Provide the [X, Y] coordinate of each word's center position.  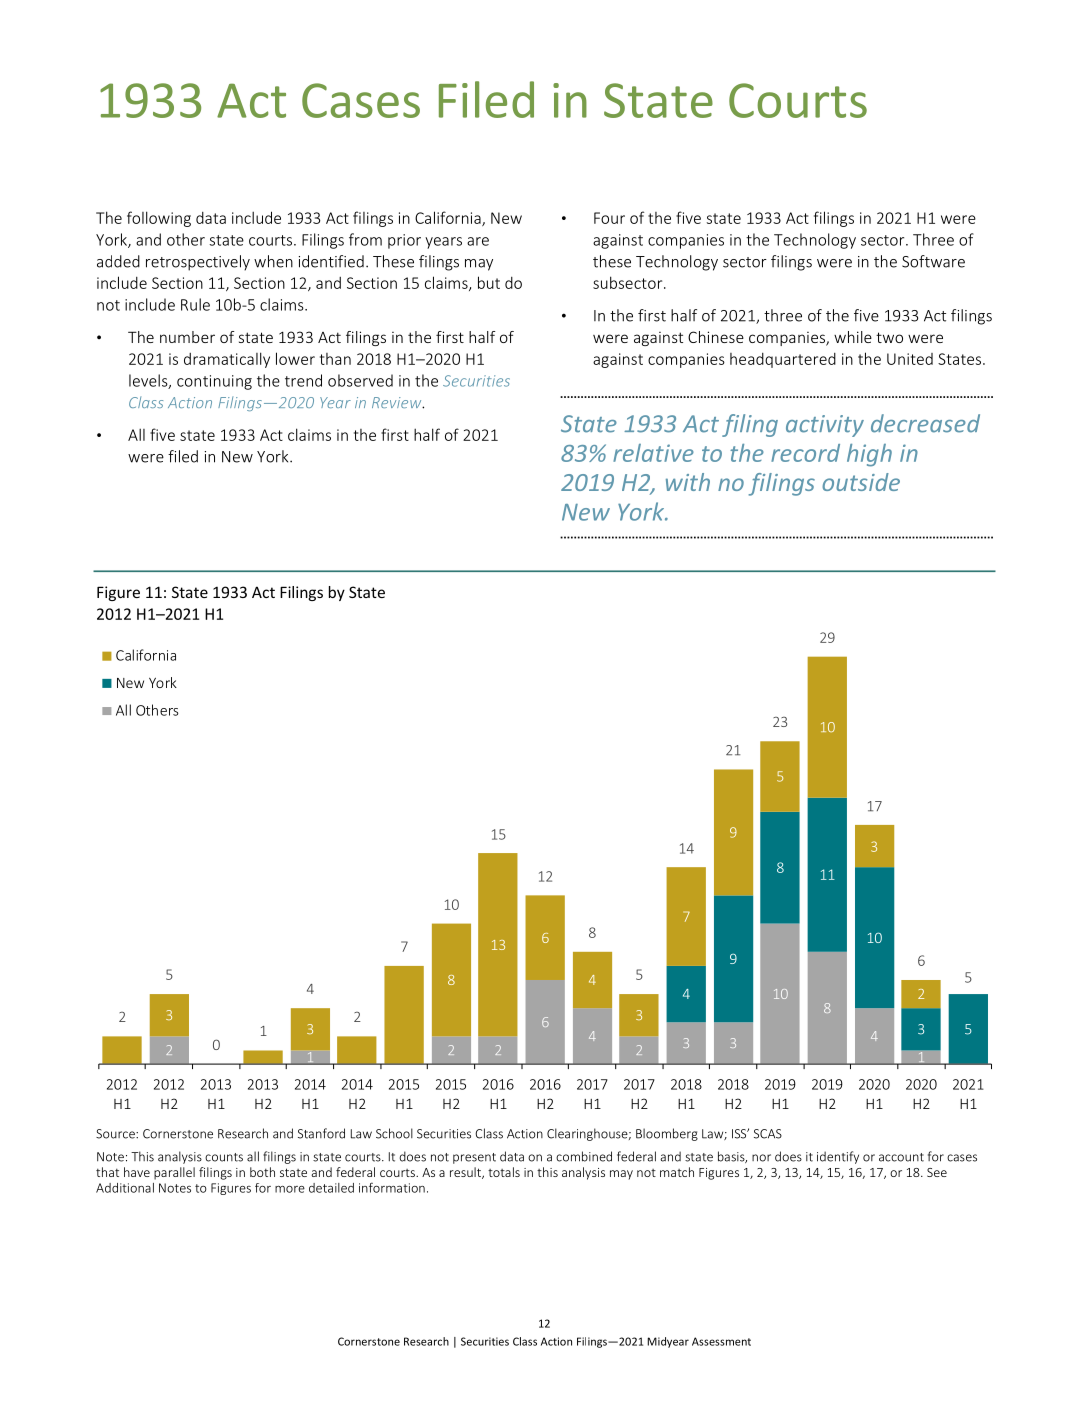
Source [116, 1134]
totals [504, 1172]
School [394, 1133]
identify [838, 1157]
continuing [214, 382]
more [290, 1189]
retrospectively [198, 263]
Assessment [721, 1341]
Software [933, 261]
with [688, 482]
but [489, 282]
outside [861, 482]
